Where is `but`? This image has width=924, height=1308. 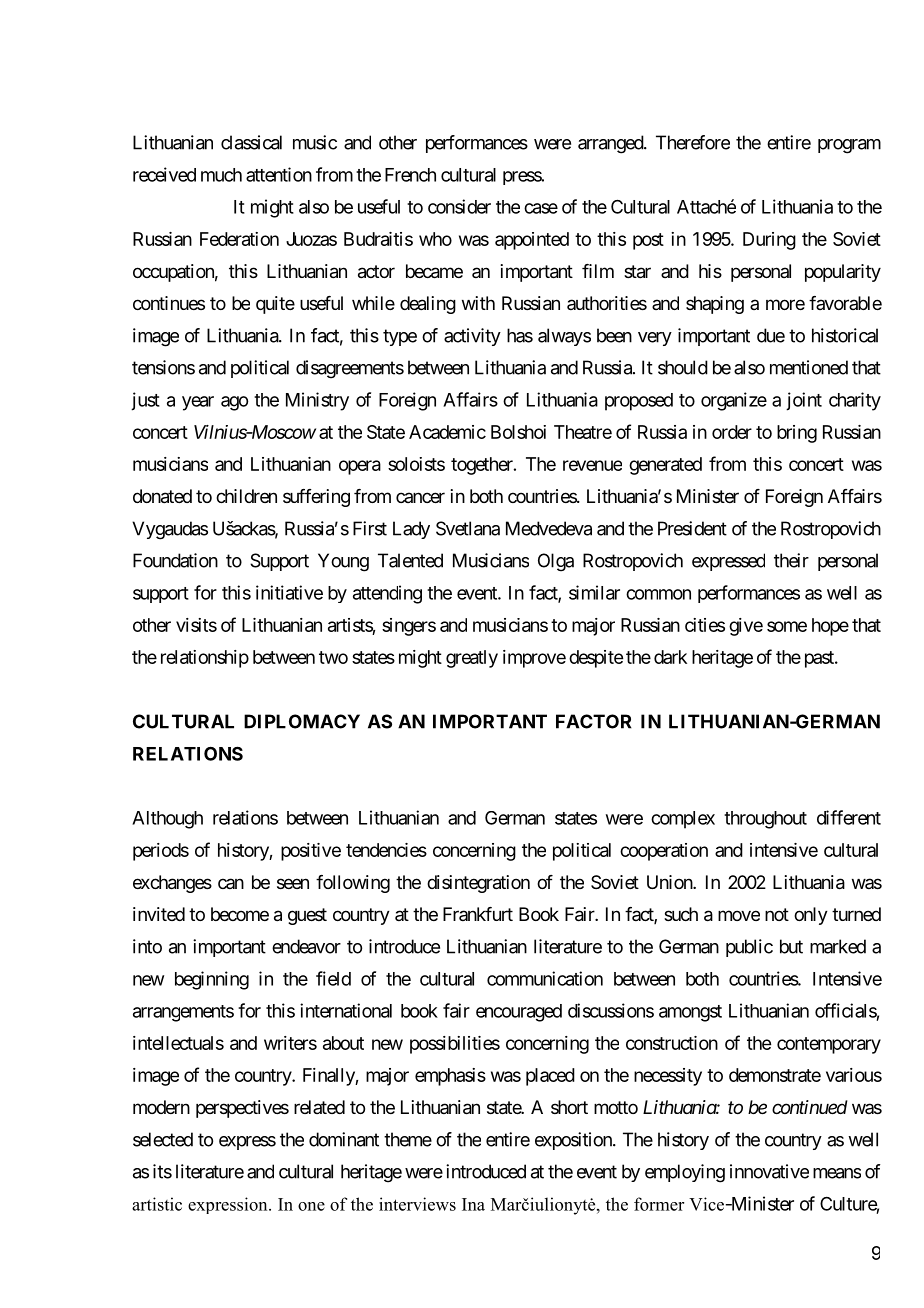 but is located at coordinates (791, 946).
